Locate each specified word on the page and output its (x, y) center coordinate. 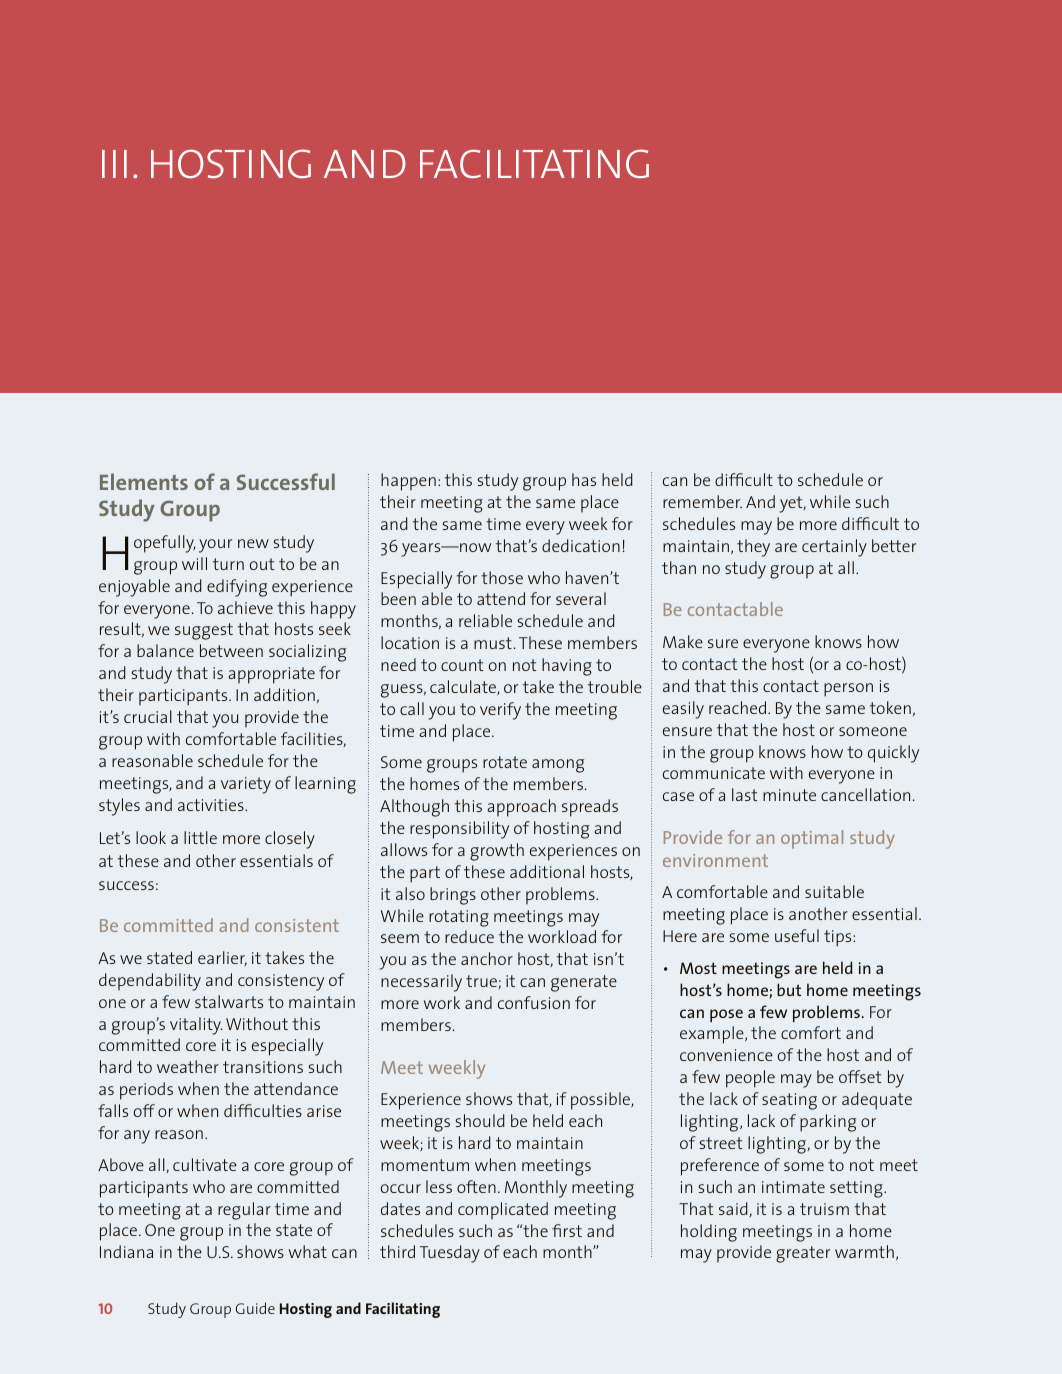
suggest (204, 631)
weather (188, 1066)
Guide (255, 1308)
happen (408, 482)
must (493, 643)
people (750, 1079)
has (584, 479)
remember (702, 501)
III (114, 164)
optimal (812, 839)
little (200, 837)
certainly (834, 548)
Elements (144, 481)
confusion (534, 1002)
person (848, 690)
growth (497, 852)
